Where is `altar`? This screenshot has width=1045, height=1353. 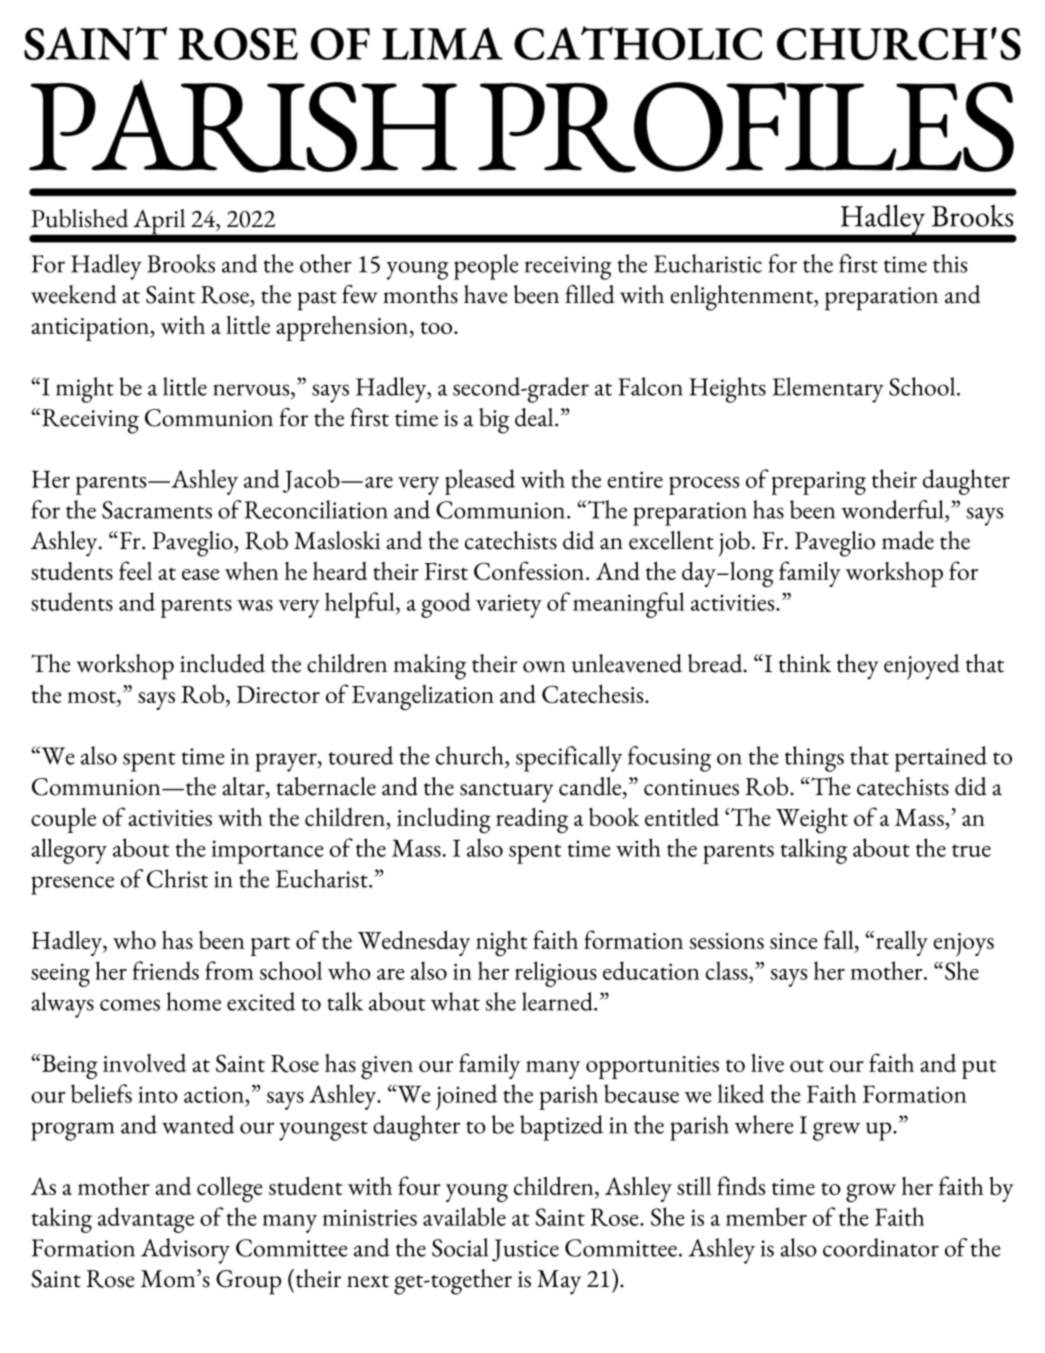
altar is located at coordinates (244, 786).
